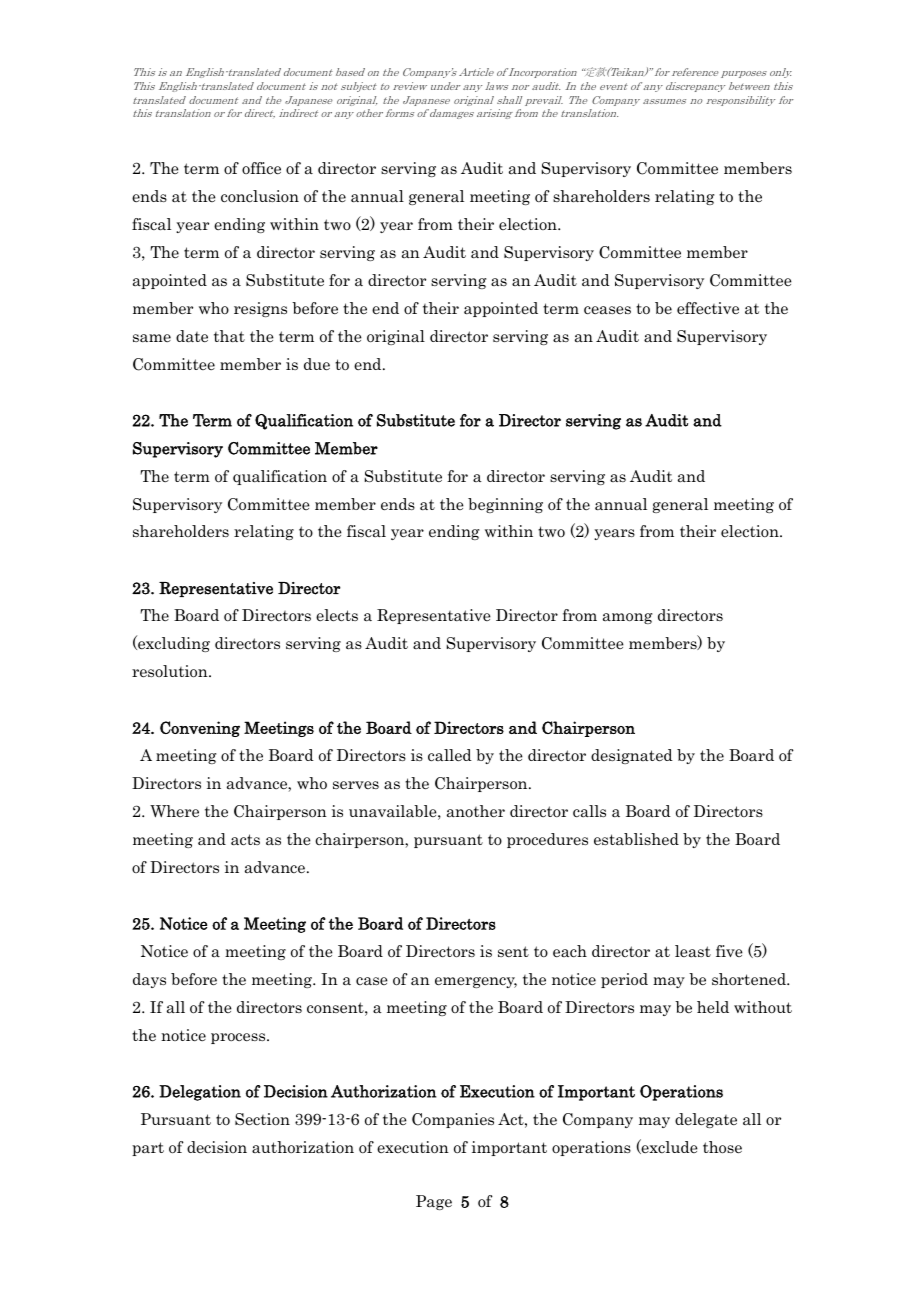  I want to click on that, so click(229, 336).
